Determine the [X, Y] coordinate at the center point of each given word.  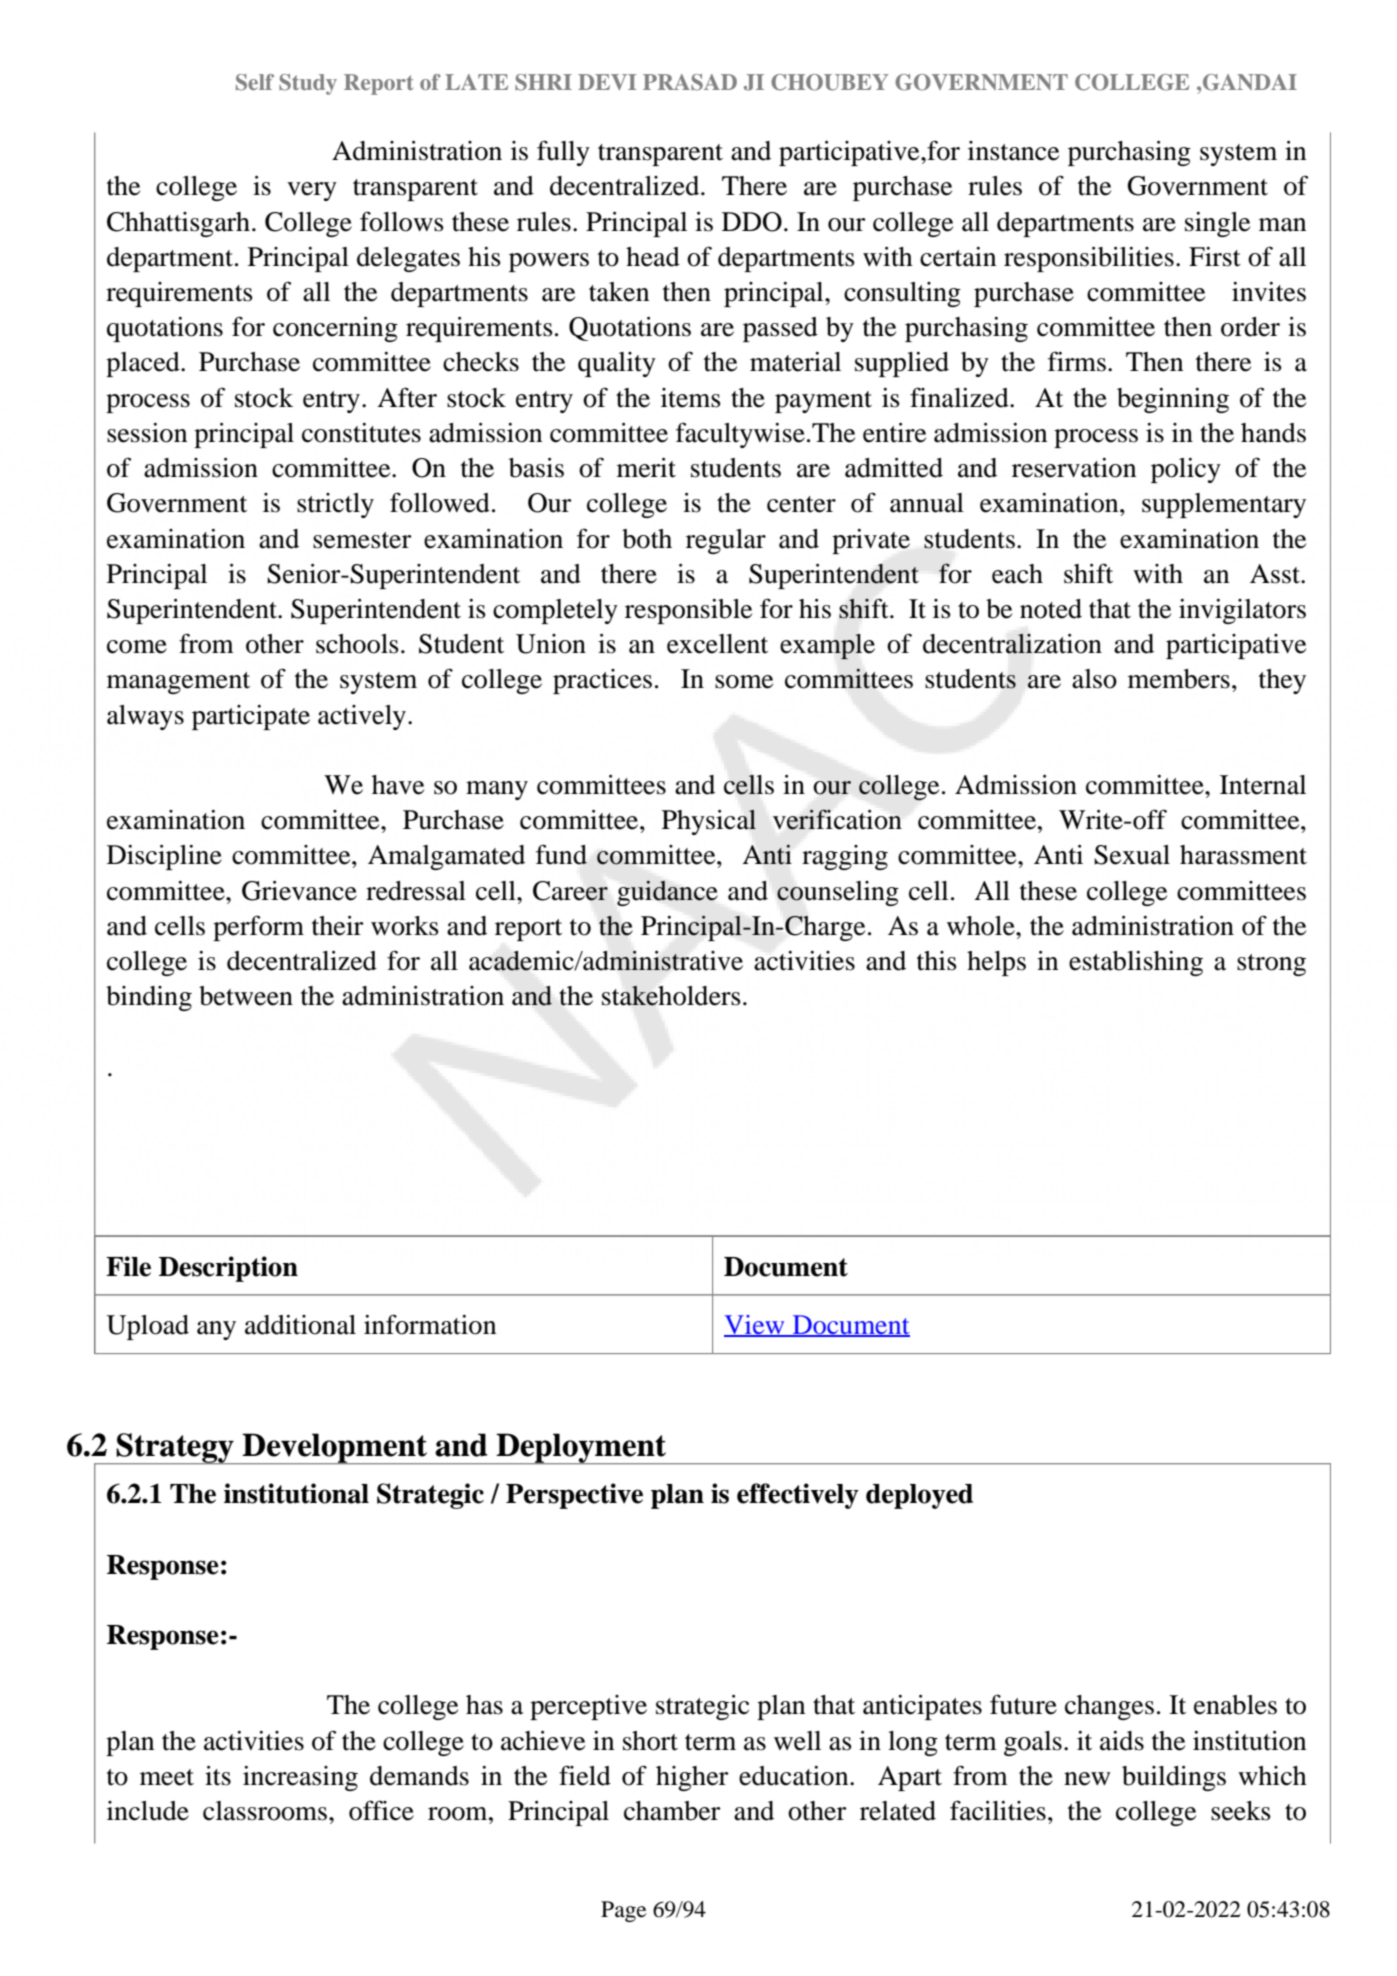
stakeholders [671, 995]
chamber [672, 1811]
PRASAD [690, 82]
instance [1013, 151]
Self [255, 82]
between [246, 996]
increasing [300, 1778]
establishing [1136, 963]
